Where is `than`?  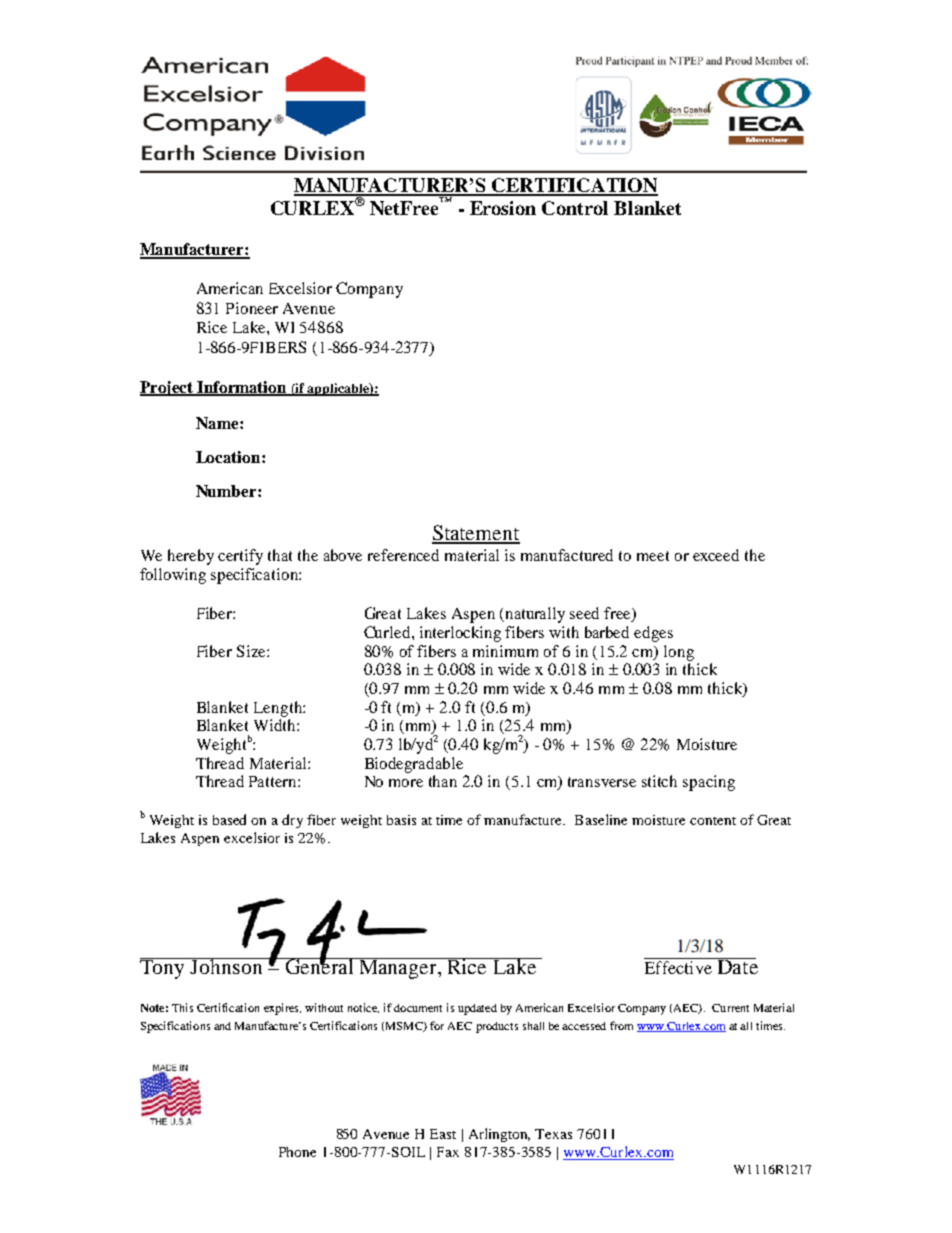
than is located at coordinates (443, 781).
